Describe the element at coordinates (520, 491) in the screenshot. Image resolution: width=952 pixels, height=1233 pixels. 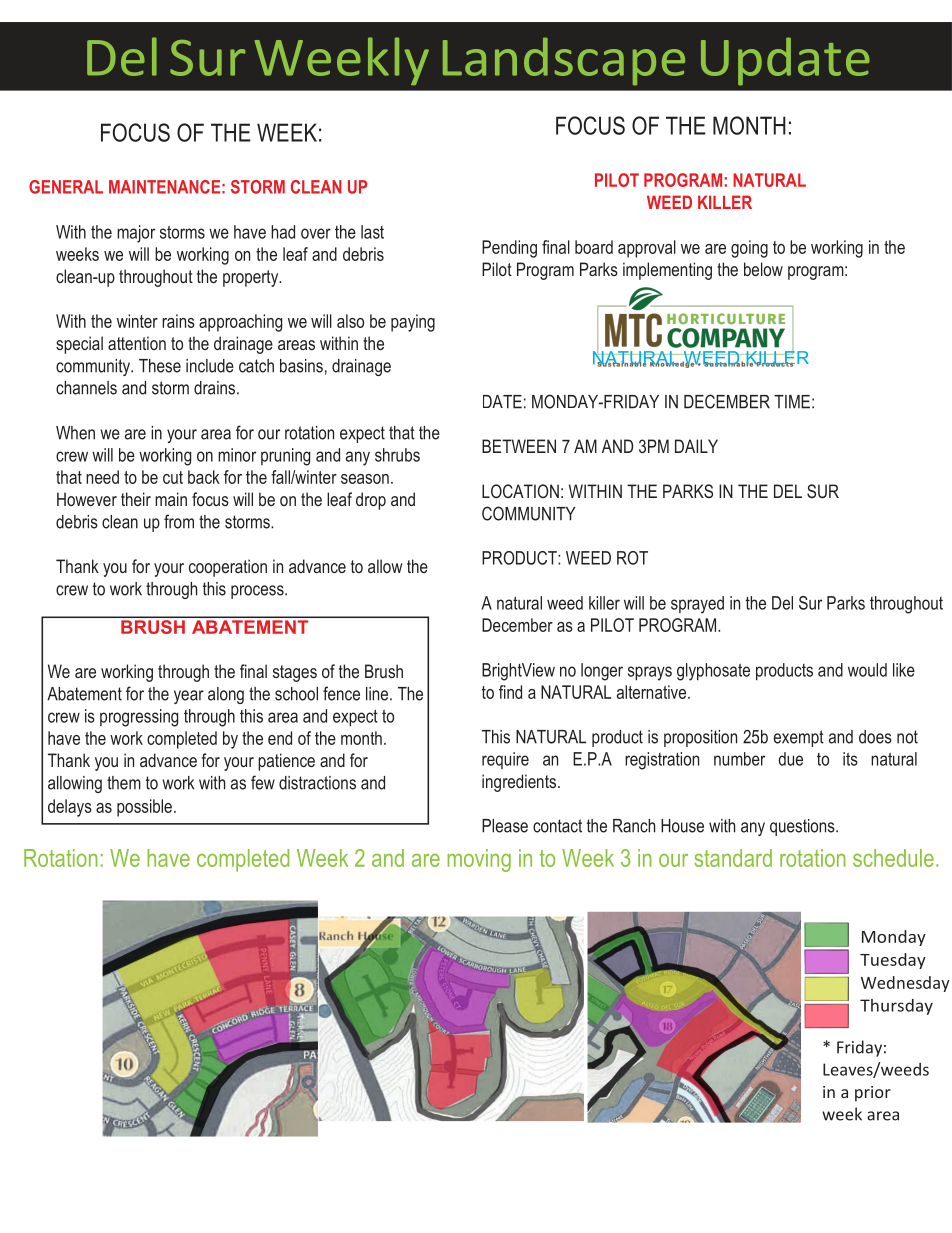
I see `LOCATION` at that location.
